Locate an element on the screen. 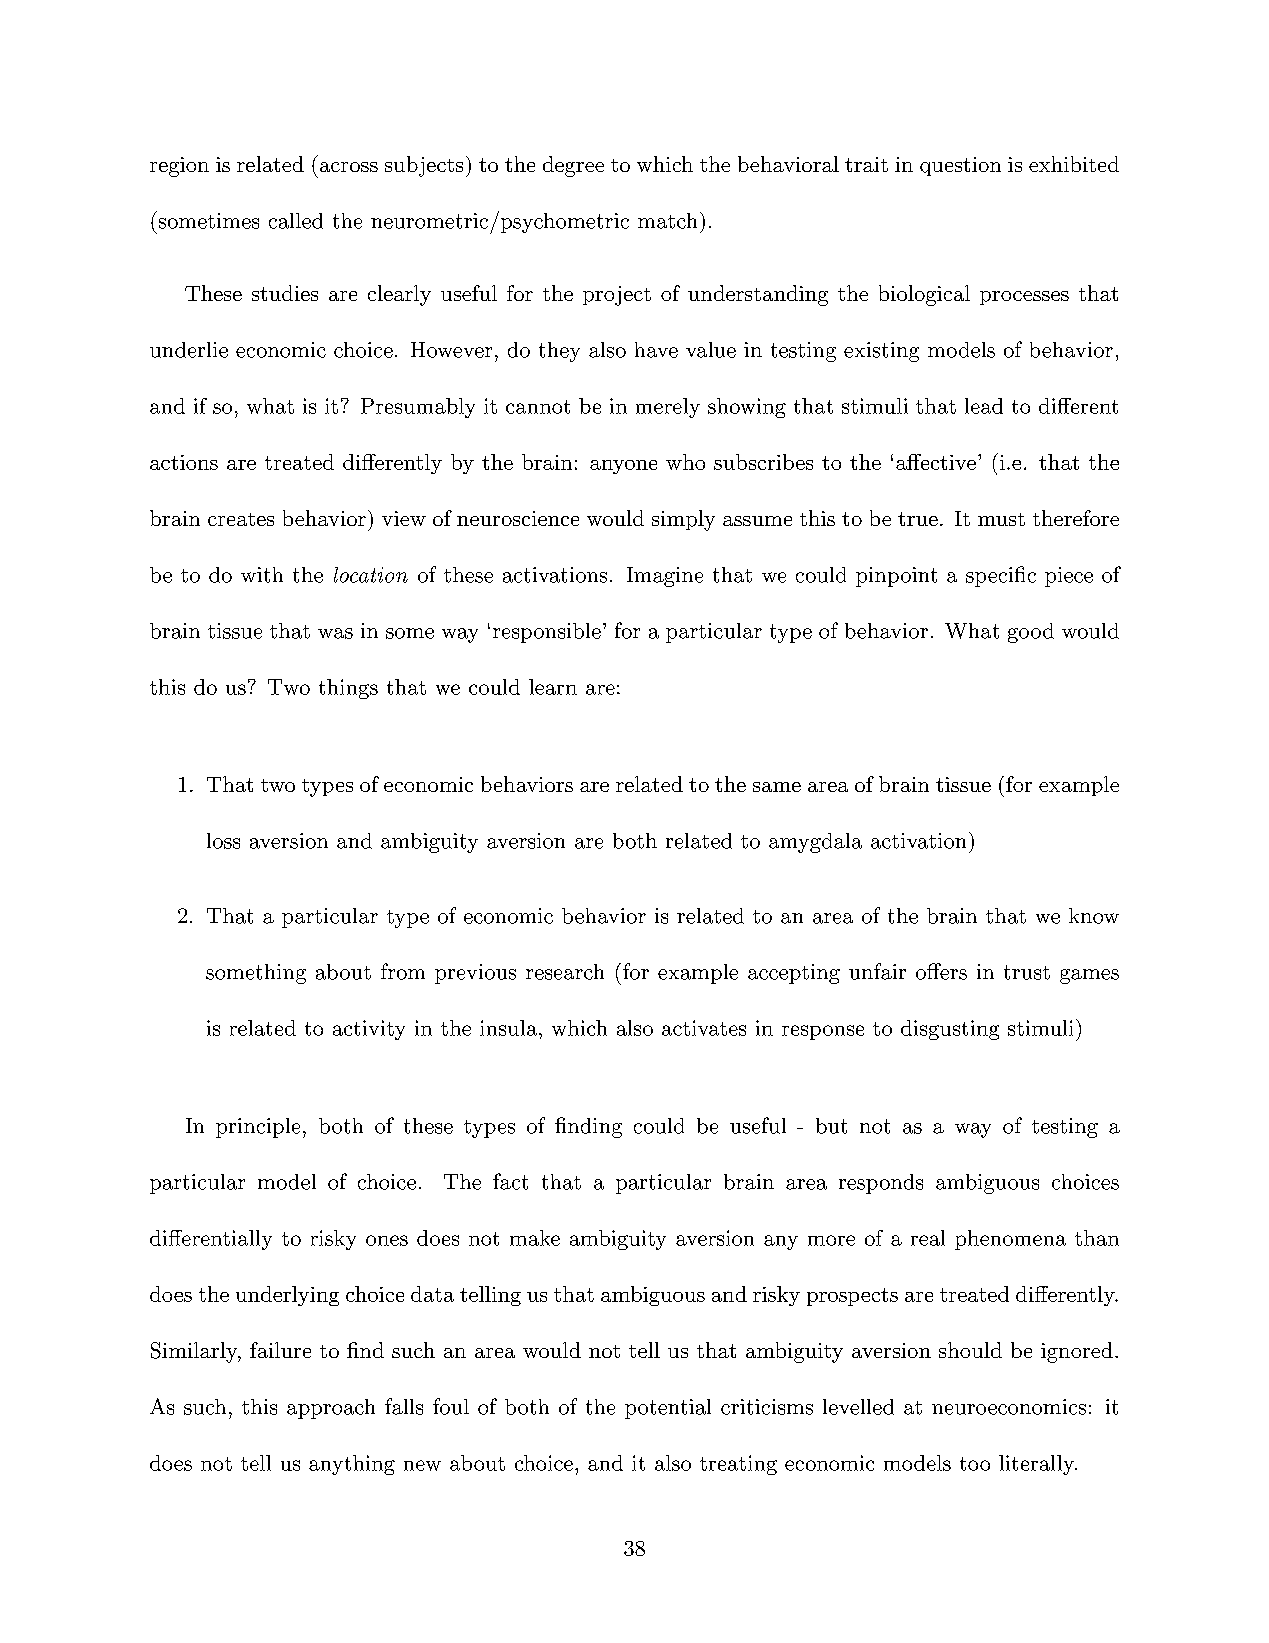 The image size is (1269, 1643). disgusting is located at coordinates (950, 1030).
